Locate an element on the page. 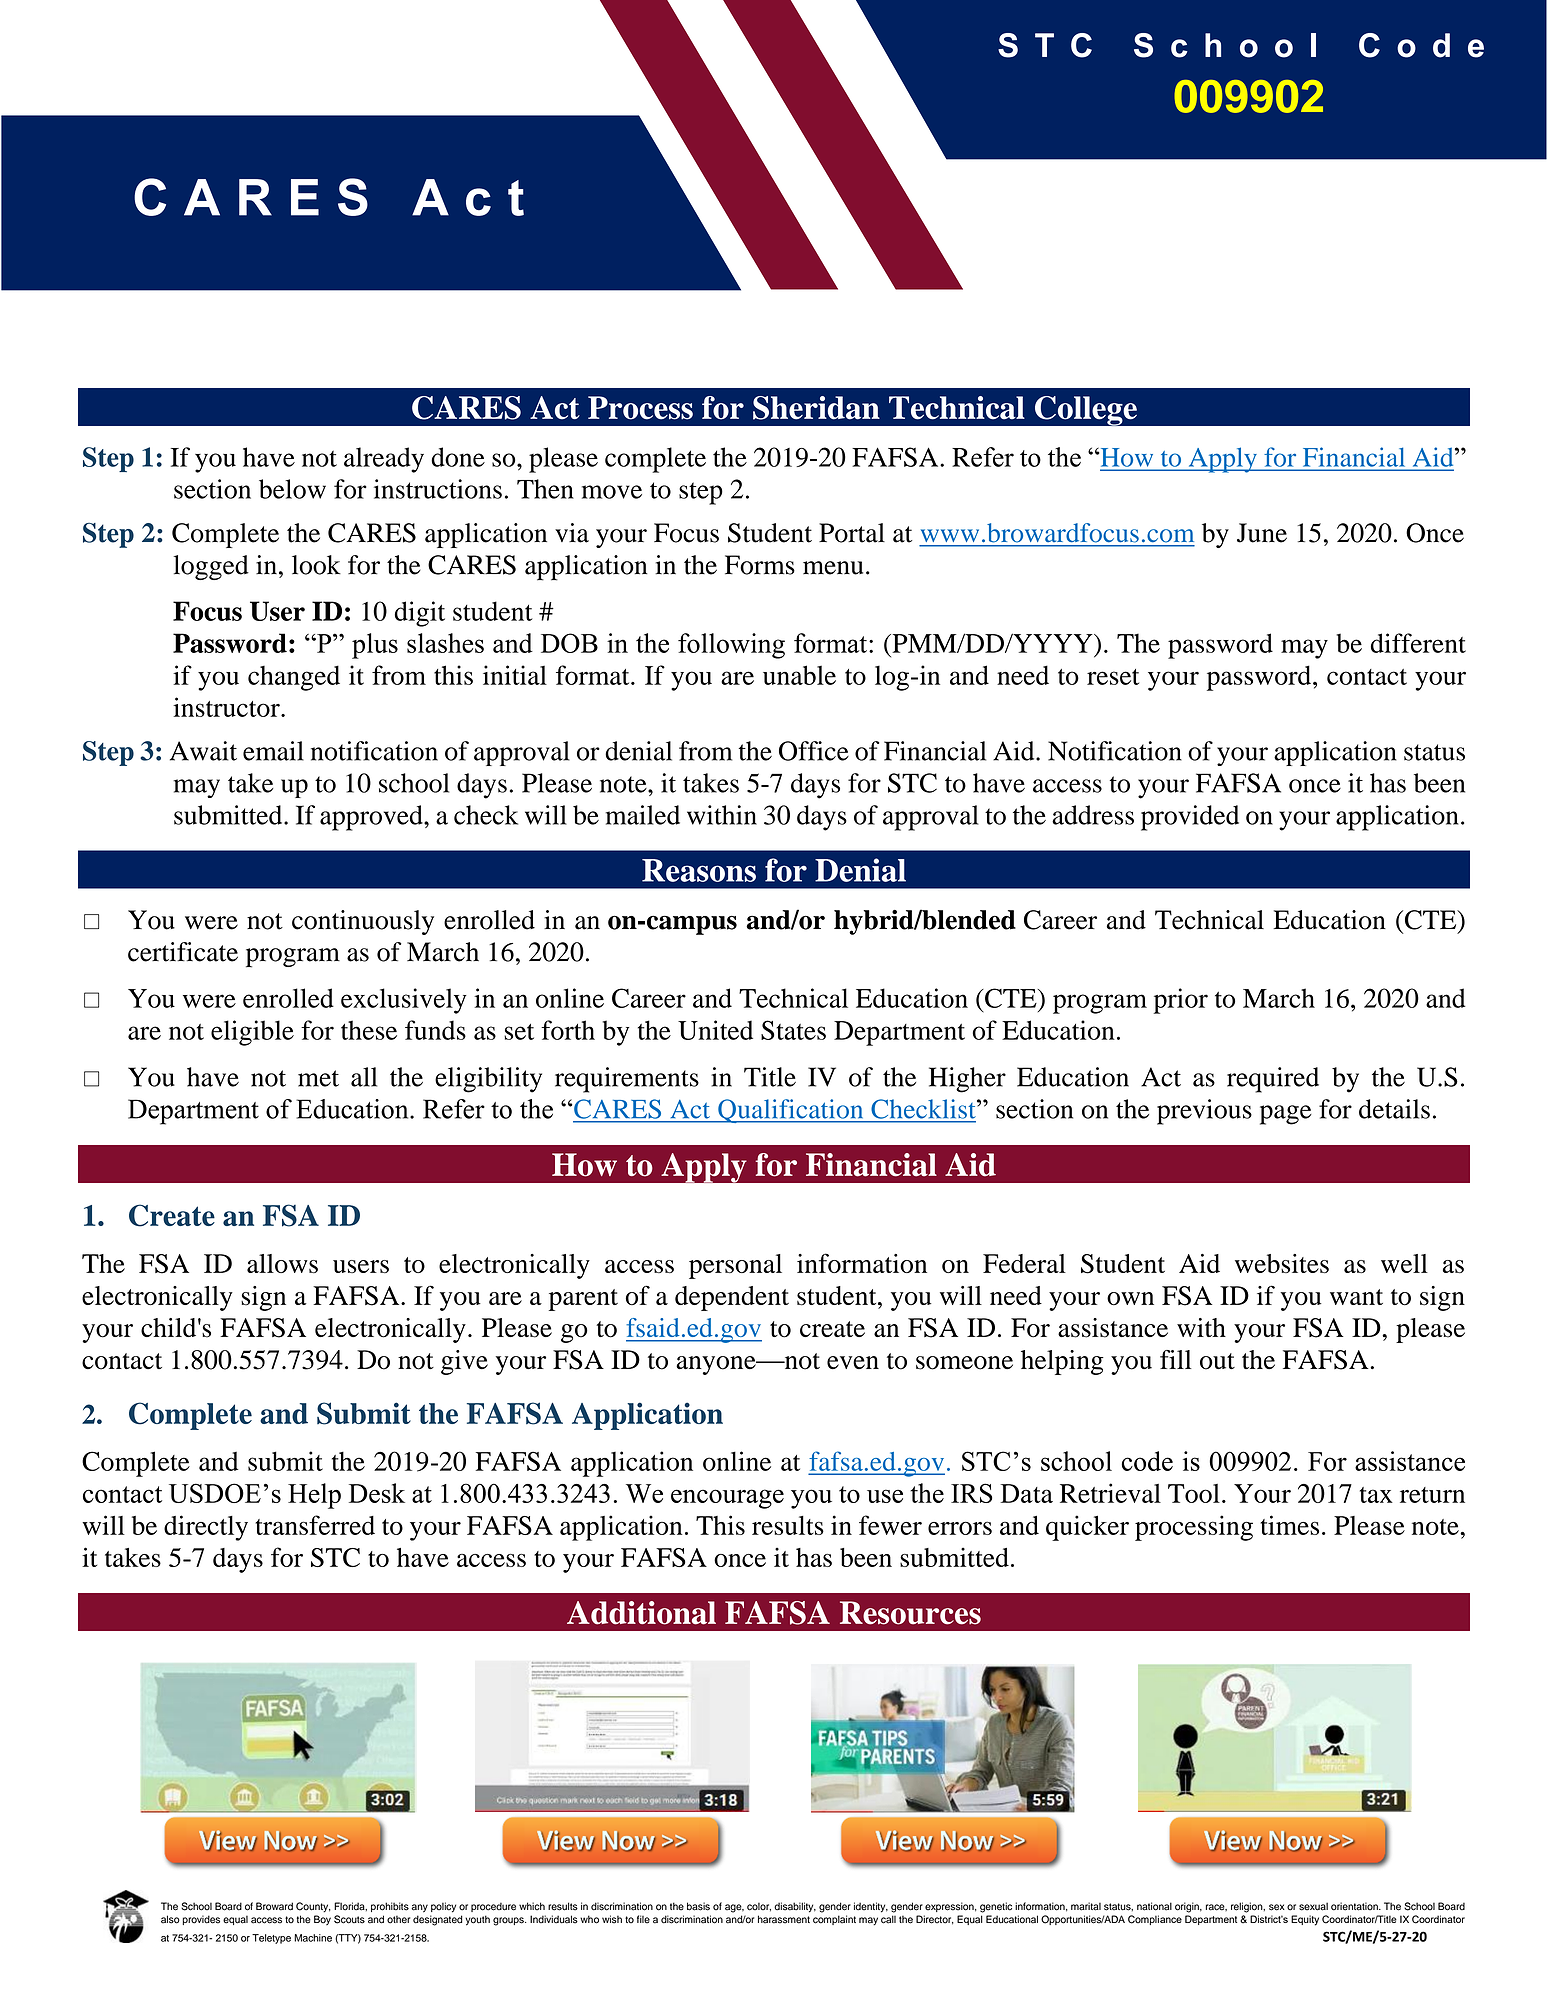  June is located at coordinates (1262, 533).
